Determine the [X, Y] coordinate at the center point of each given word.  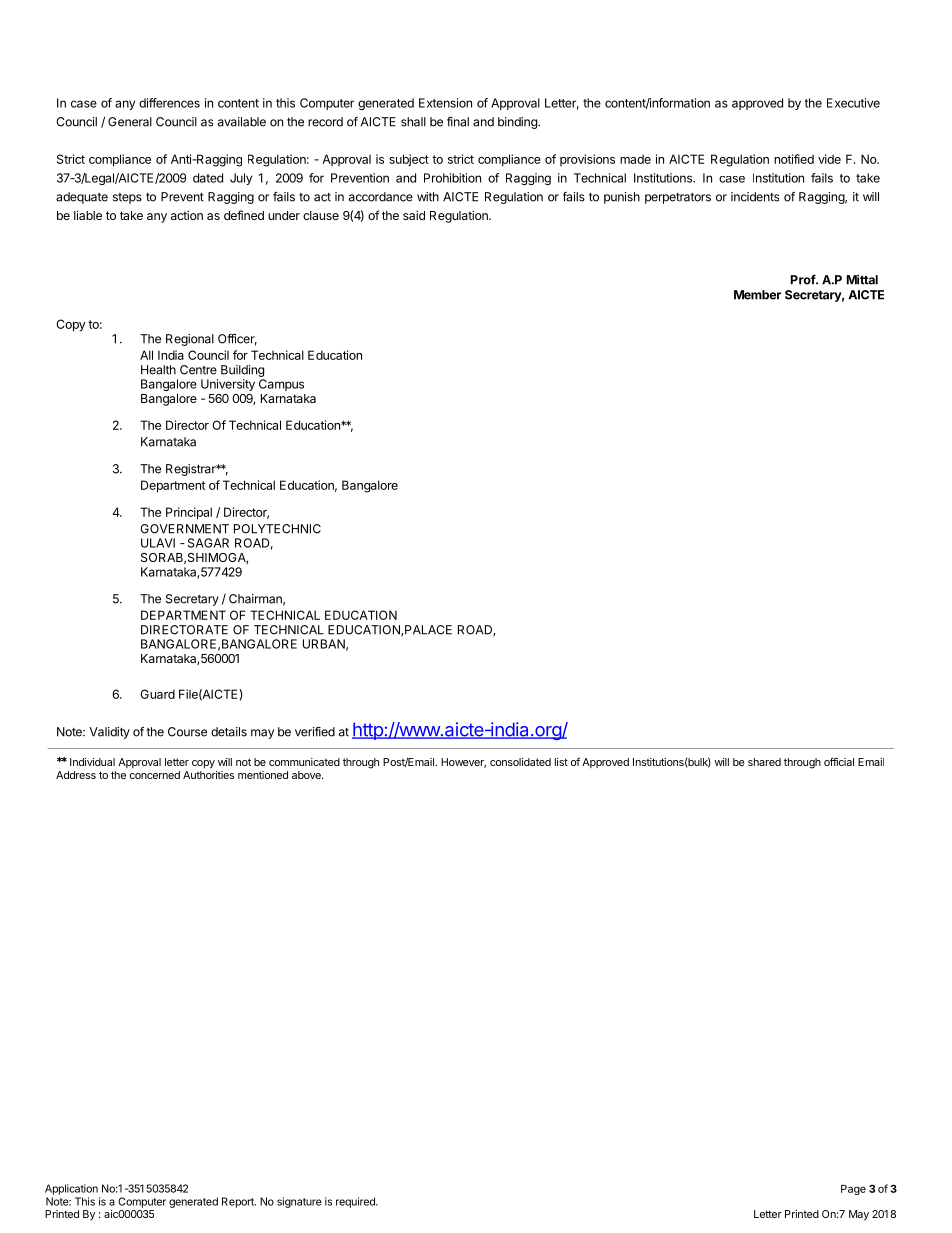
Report [239, 1202]
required [356, 1202]
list [561, 762]
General [130, 122]
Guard [157, 694]
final [458, 122]
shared [764, 762]
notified [794, 159]
